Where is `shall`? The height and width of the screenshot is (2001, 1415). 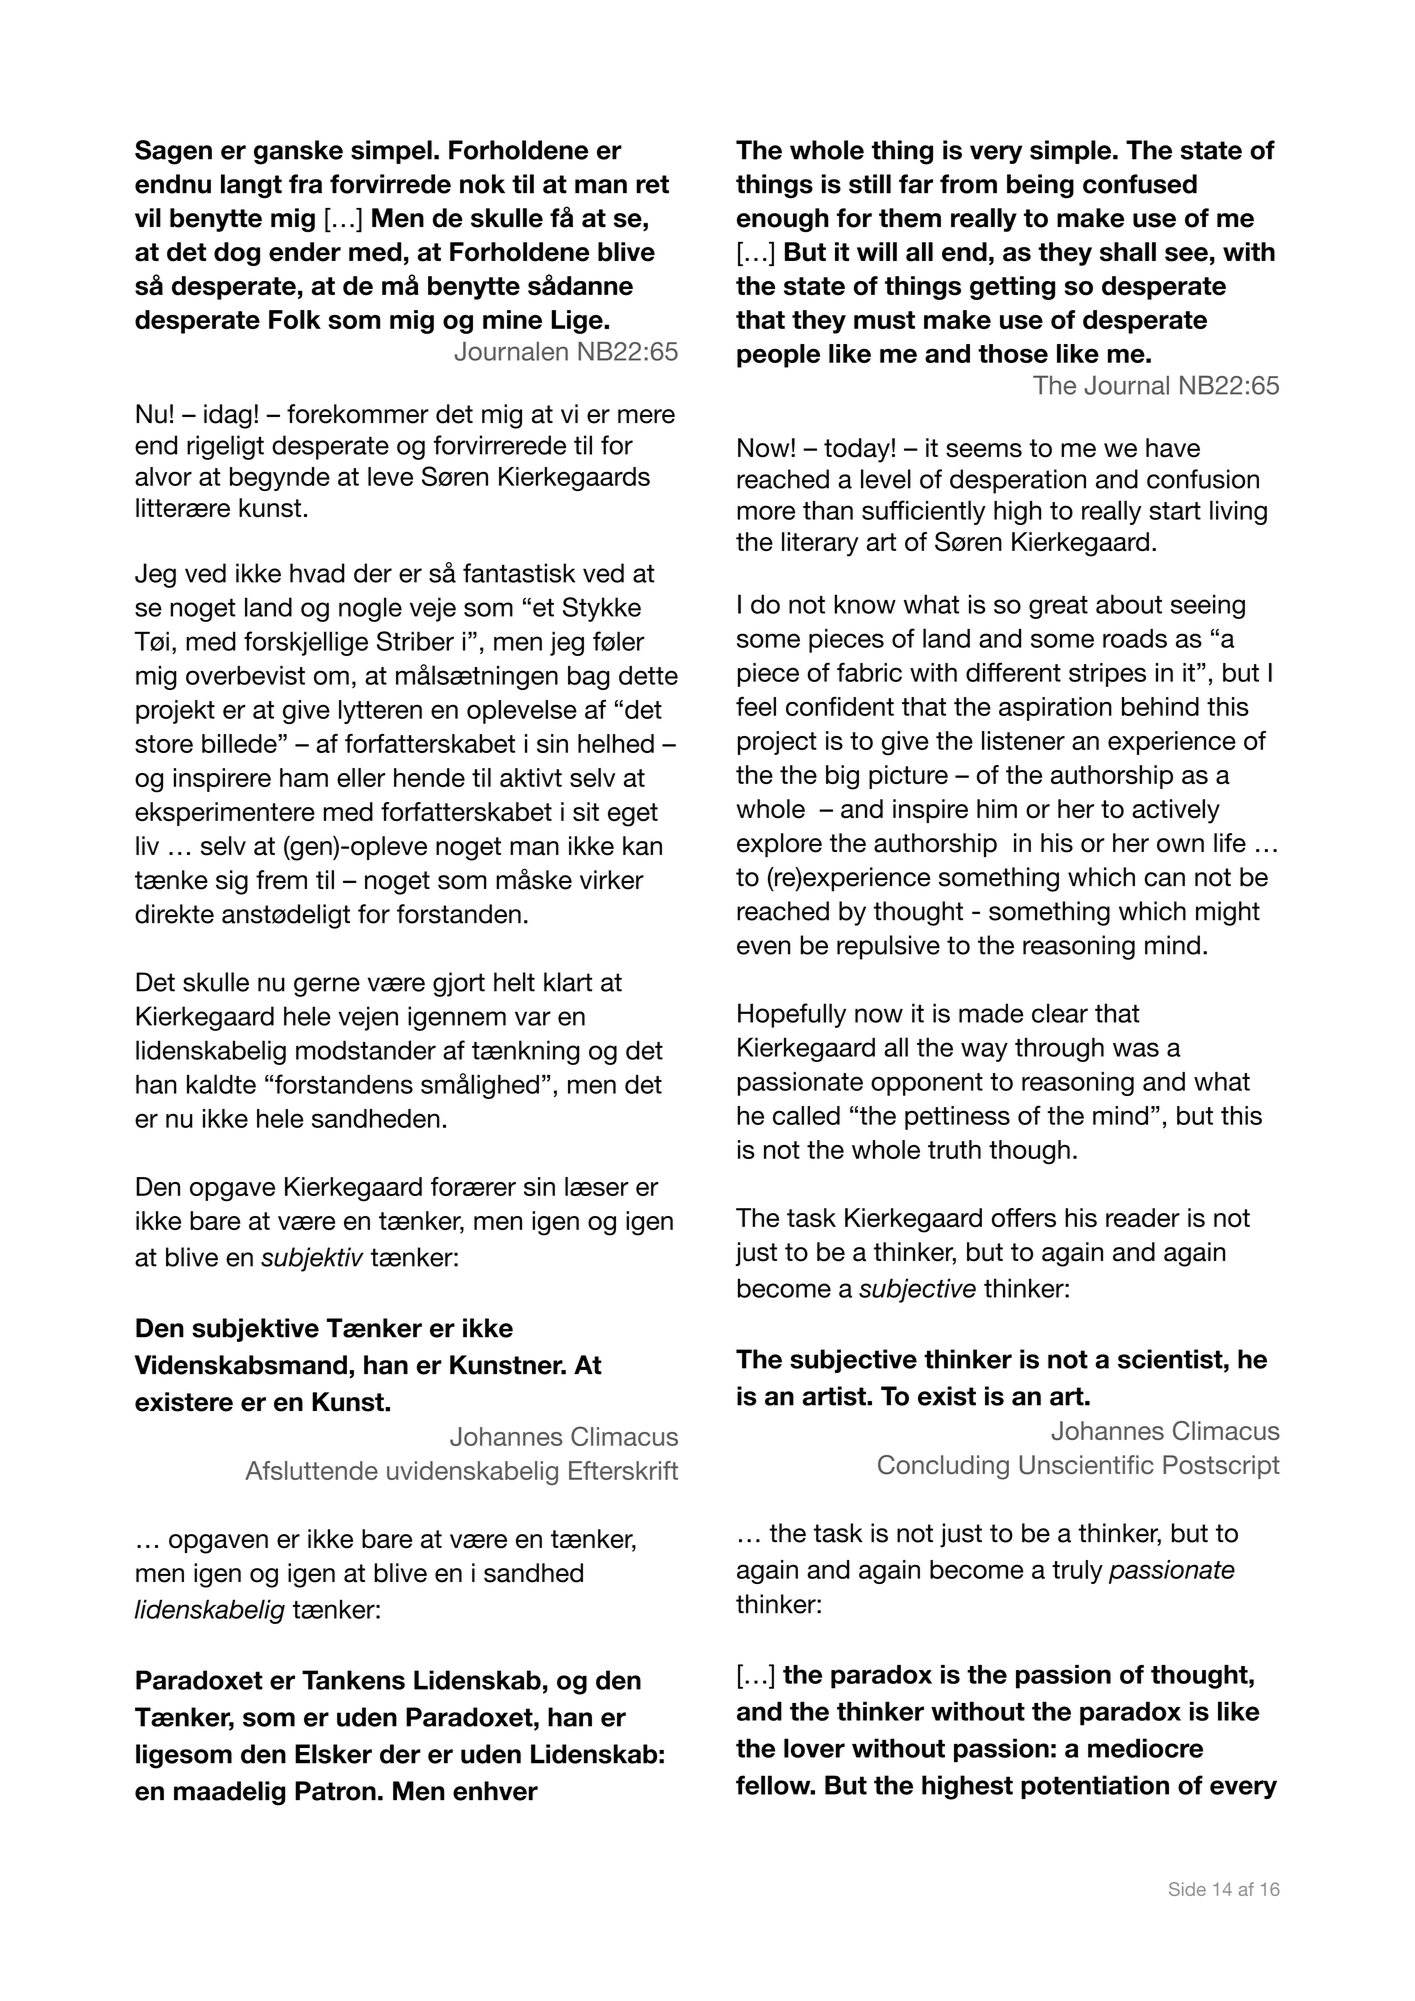 shall is located at coordinates (1128, 252).
